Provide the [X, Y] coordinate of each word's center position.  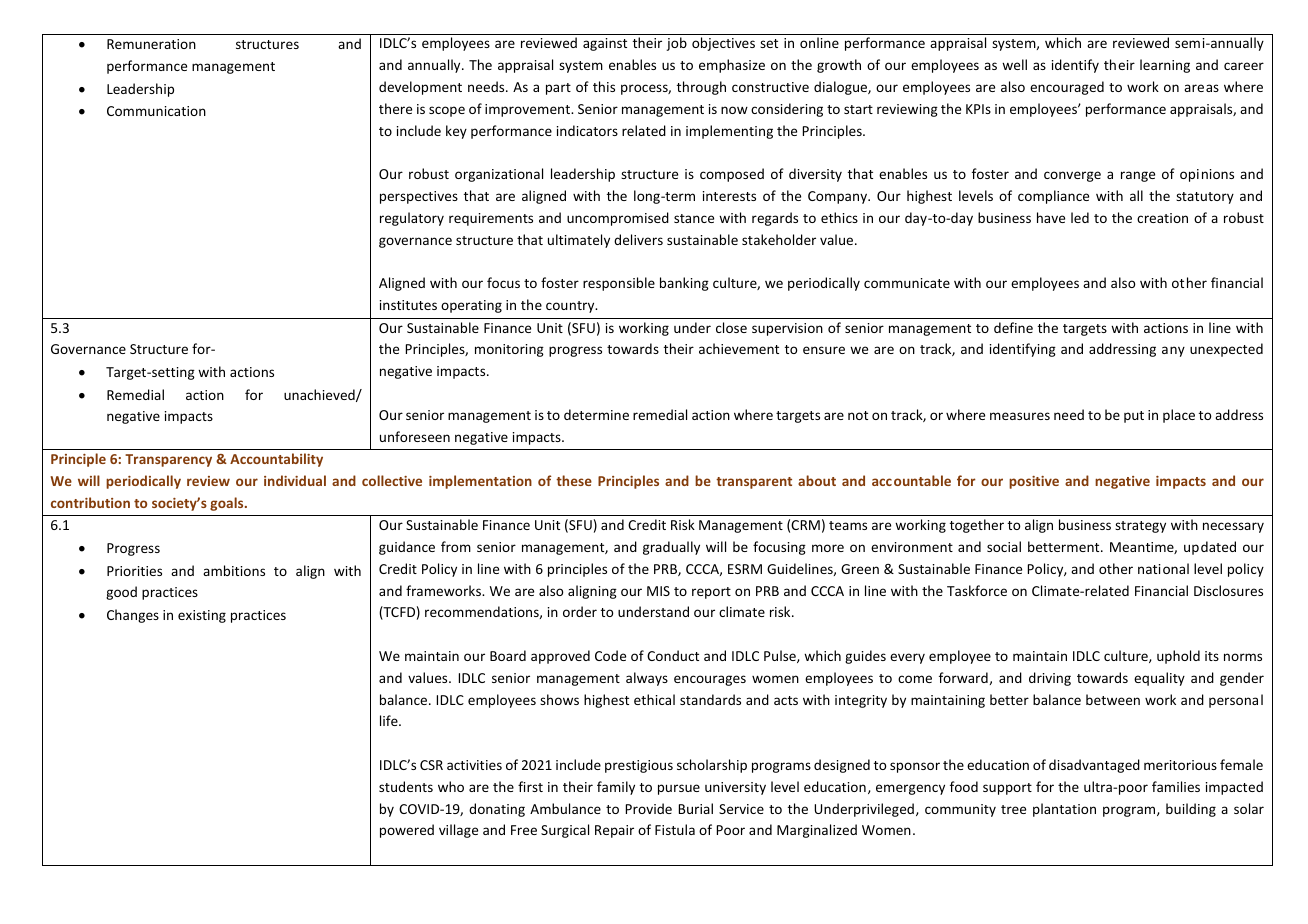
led [1080, 217]
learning [1165, 66]
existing [202, 616]
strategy [1140, 527]
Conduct [673, 655]
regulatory [412, 219]
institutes [408, 305]
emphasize [732, 66]
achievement [739, 348]
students [406, 786]
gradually [671, 548]
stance [694, 218]
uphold [1178, 657]
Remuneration [151, 44]
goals [228, 504]
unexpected [1226, 350]
